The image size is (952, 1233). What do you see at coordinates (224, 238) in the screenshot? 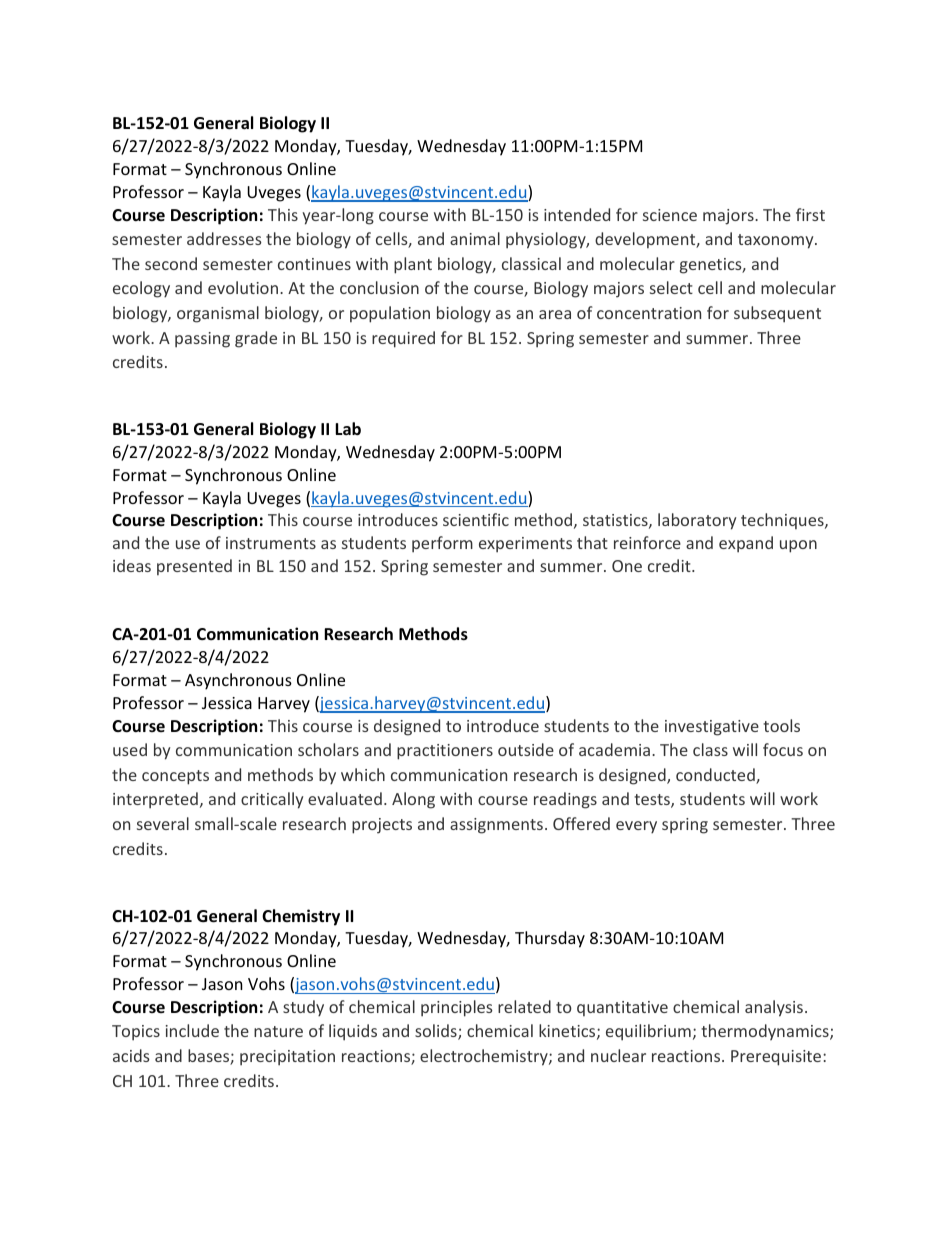
I see `addresses` at bounding box center [224, 238].
